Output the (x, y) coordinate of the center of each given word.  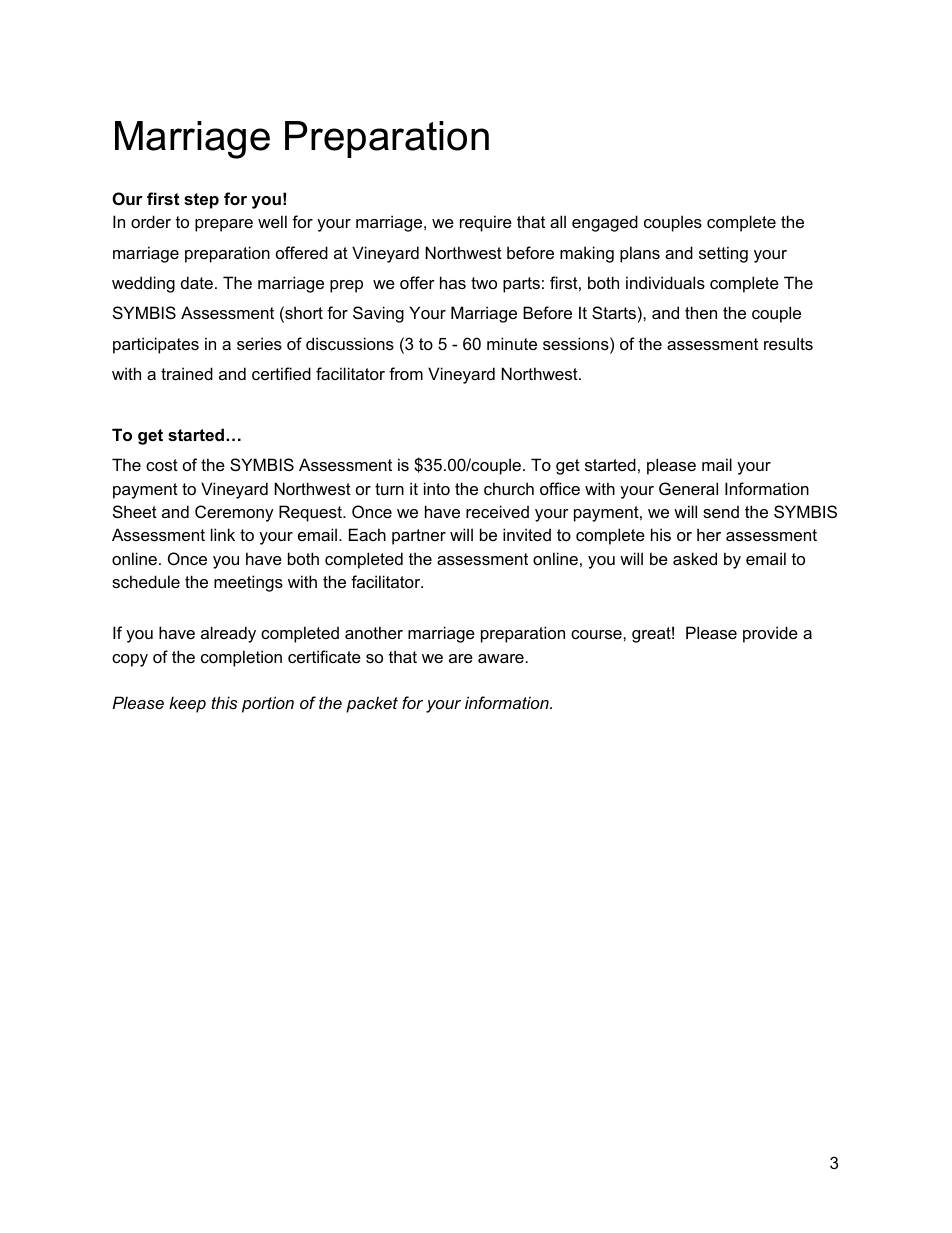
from (406, 373)
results (788, 343)
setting (723, 254)
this (224, 702)
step (201, 201)
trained (187, 373)
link (223, 534)
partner (419, 537)
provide (770, 634)
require (486, 223)
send (721, 511)
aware (501, 658)
